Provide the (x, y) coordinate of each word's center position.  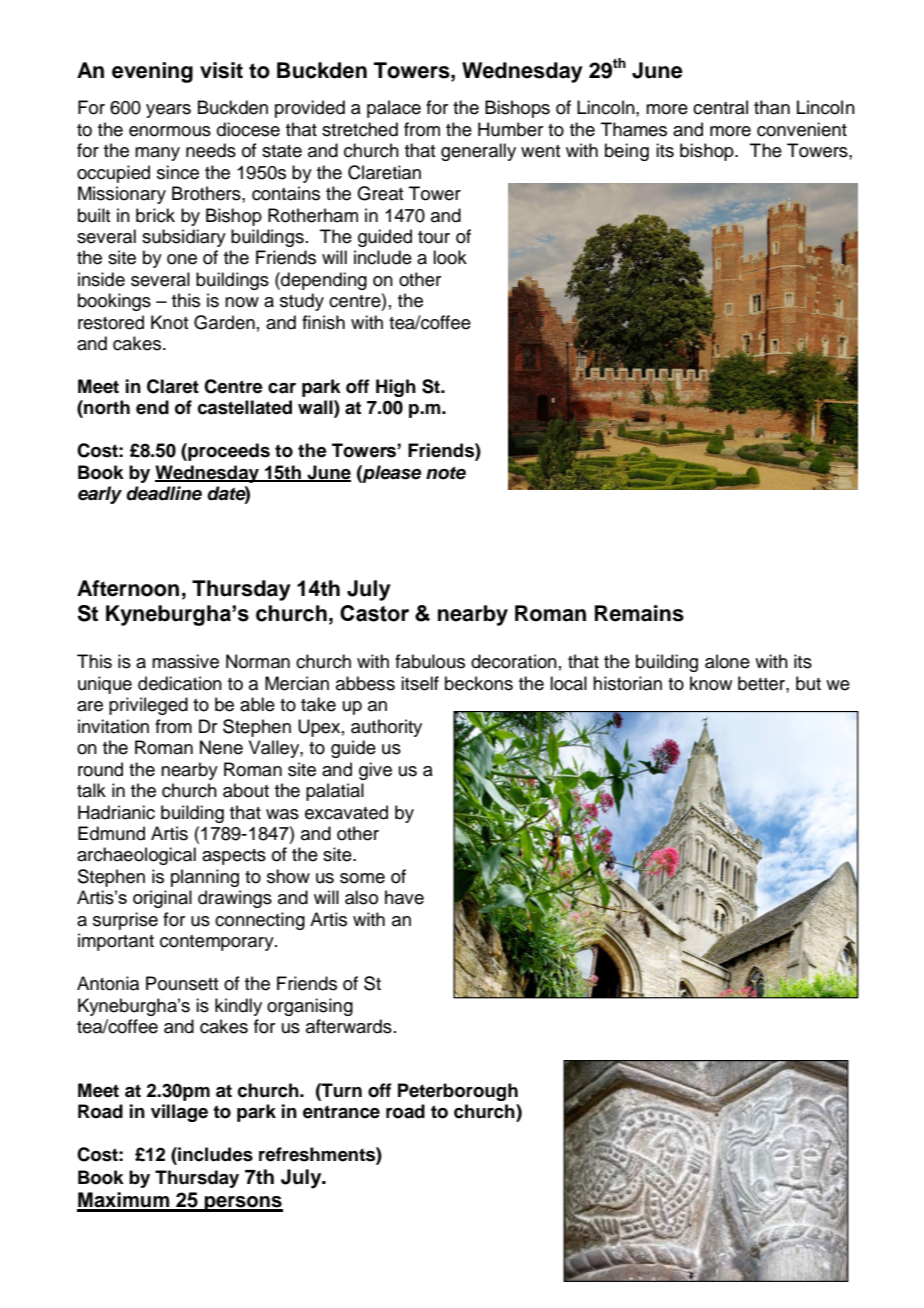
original (162, 899)
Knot (169, 322)
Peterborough (458, 1092)
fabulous (430, 661)
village (179, 1113)
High (396, 388)
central (720, 107)
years (168, 111)
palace (394, 109)
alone (727, 661)
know (711, 683)
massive (185, 661)
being (627, 152)
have (404, 897)
